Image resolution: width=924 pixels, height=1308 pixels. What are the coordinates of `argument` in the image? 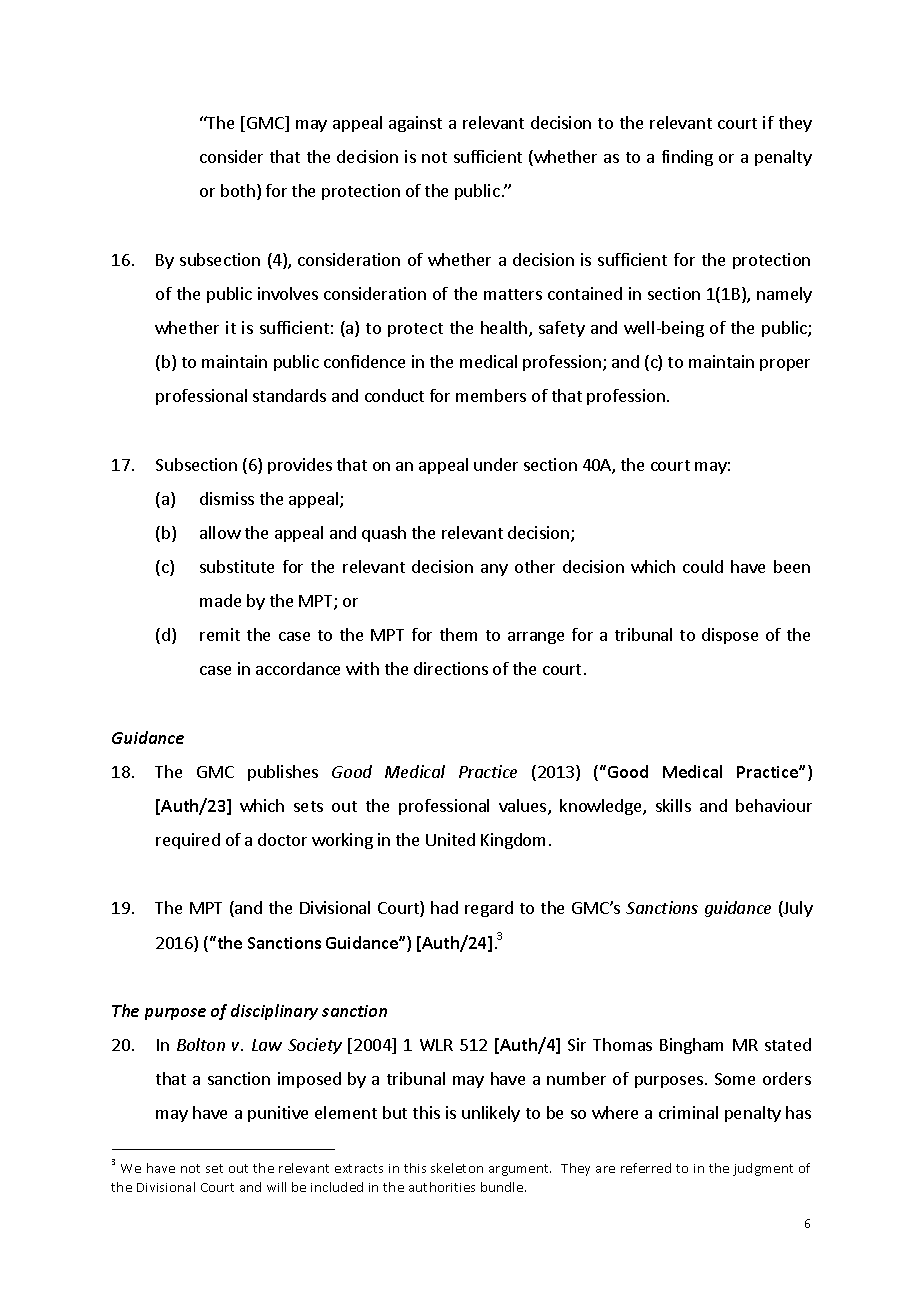 It's located at (520, 1170).
